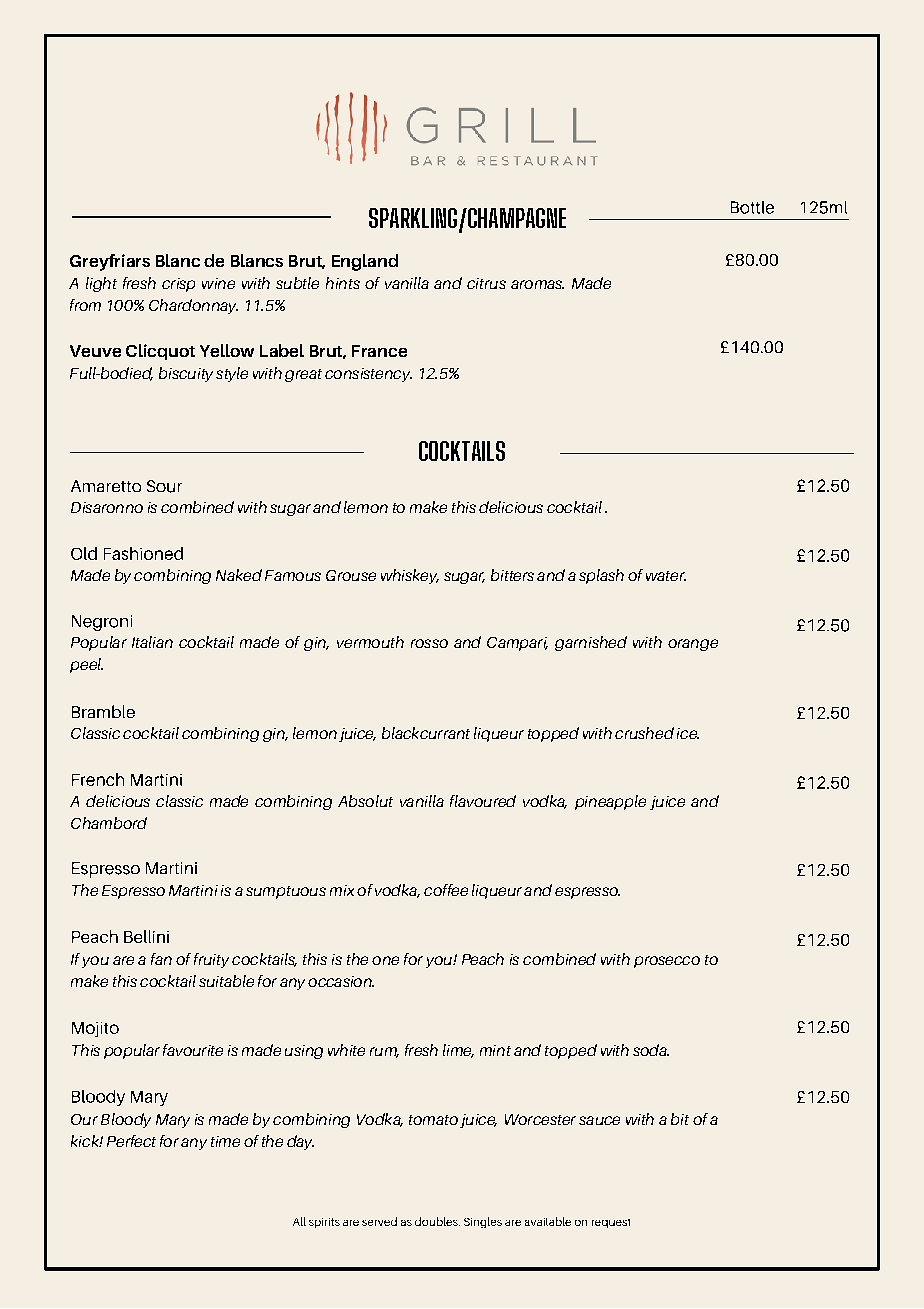 This screenshot has height=1309, width=924. I want to click on Bramble, so click(103, 711).
